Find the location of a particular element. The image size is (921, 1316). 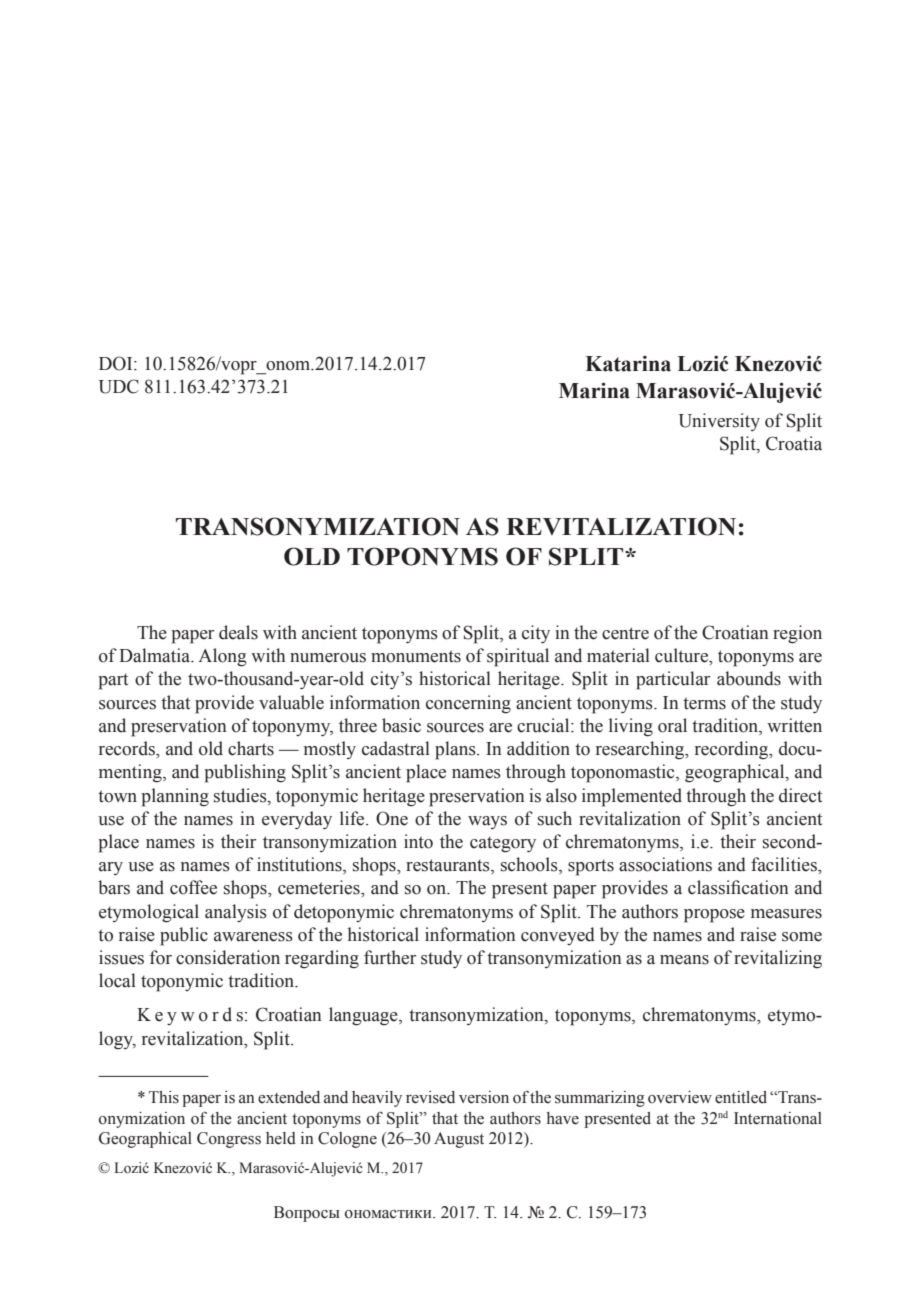

DOI is located at coordinates (117, 363).
